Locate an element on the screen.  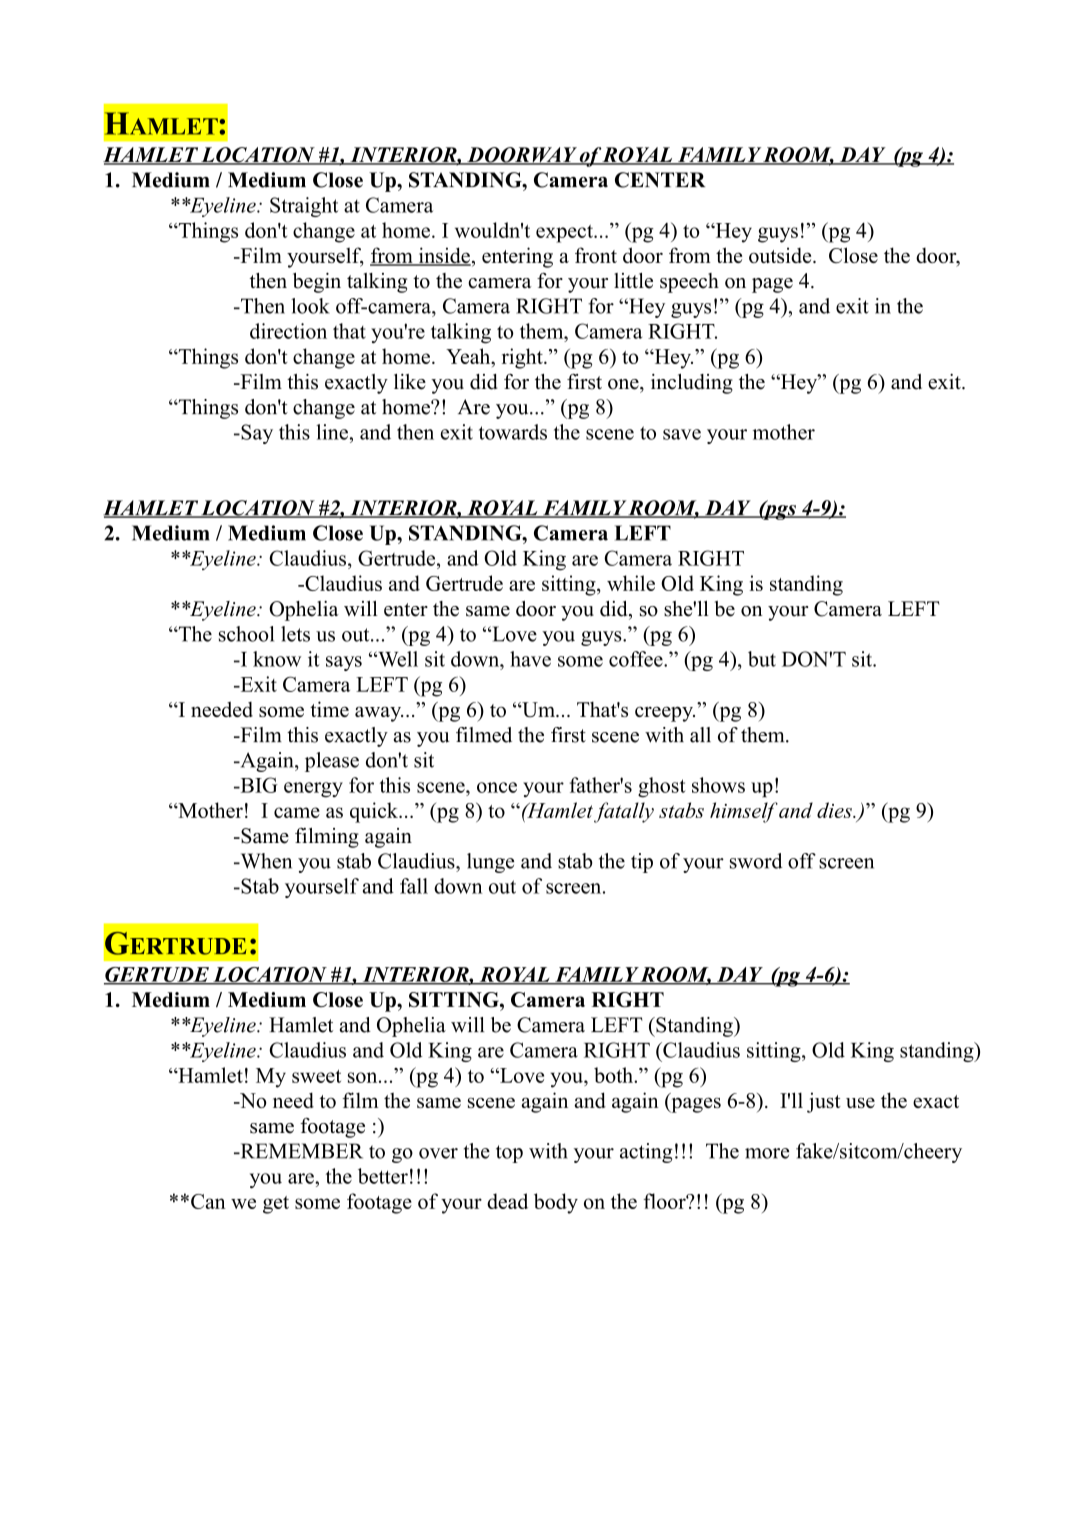
but is located at coordinates (762, 659).
